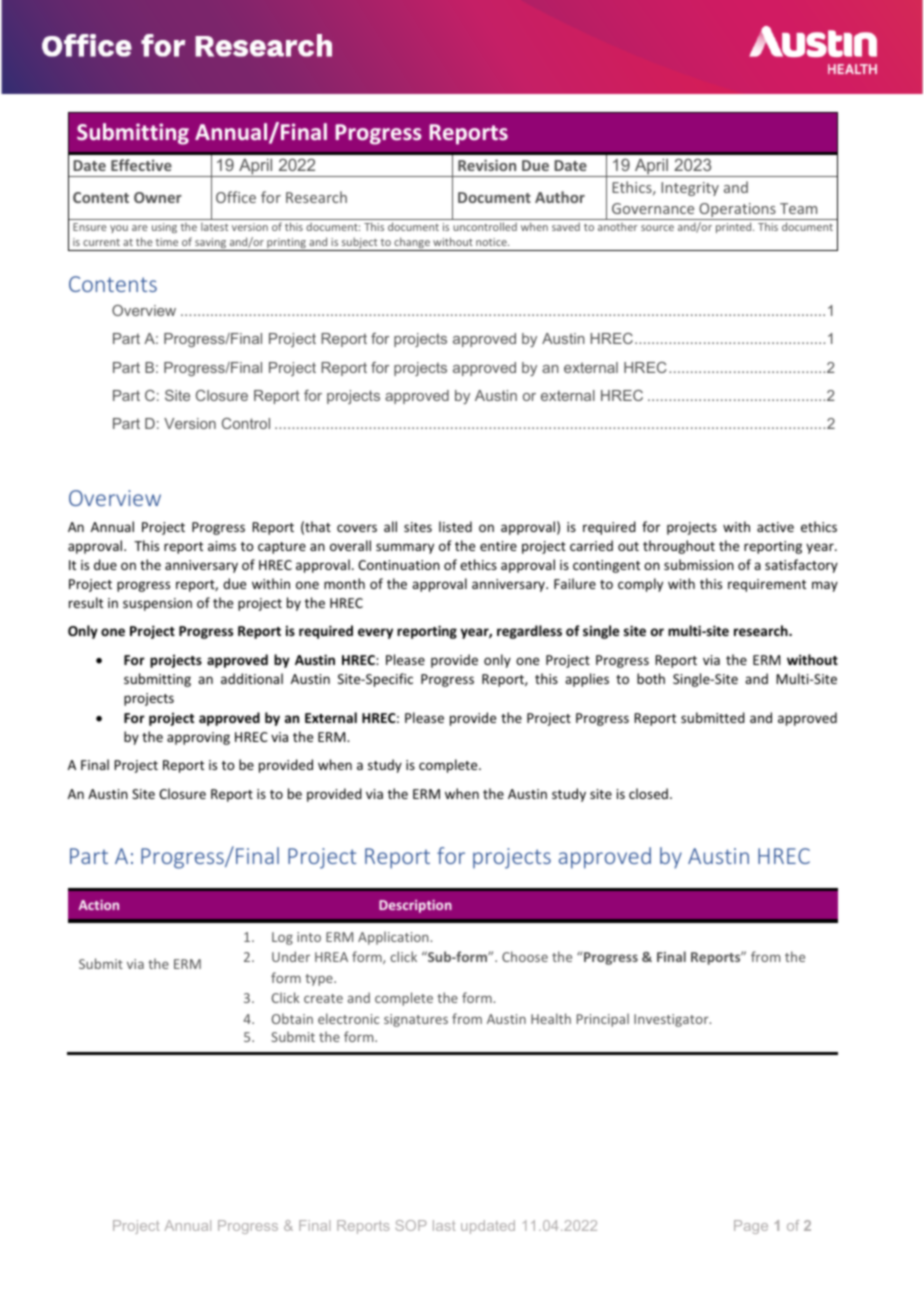 This image has height=1308, width=924. What do you see at coordinates (529, 632) in the image?
I see `regardless` at bounding box center [529, 632].
